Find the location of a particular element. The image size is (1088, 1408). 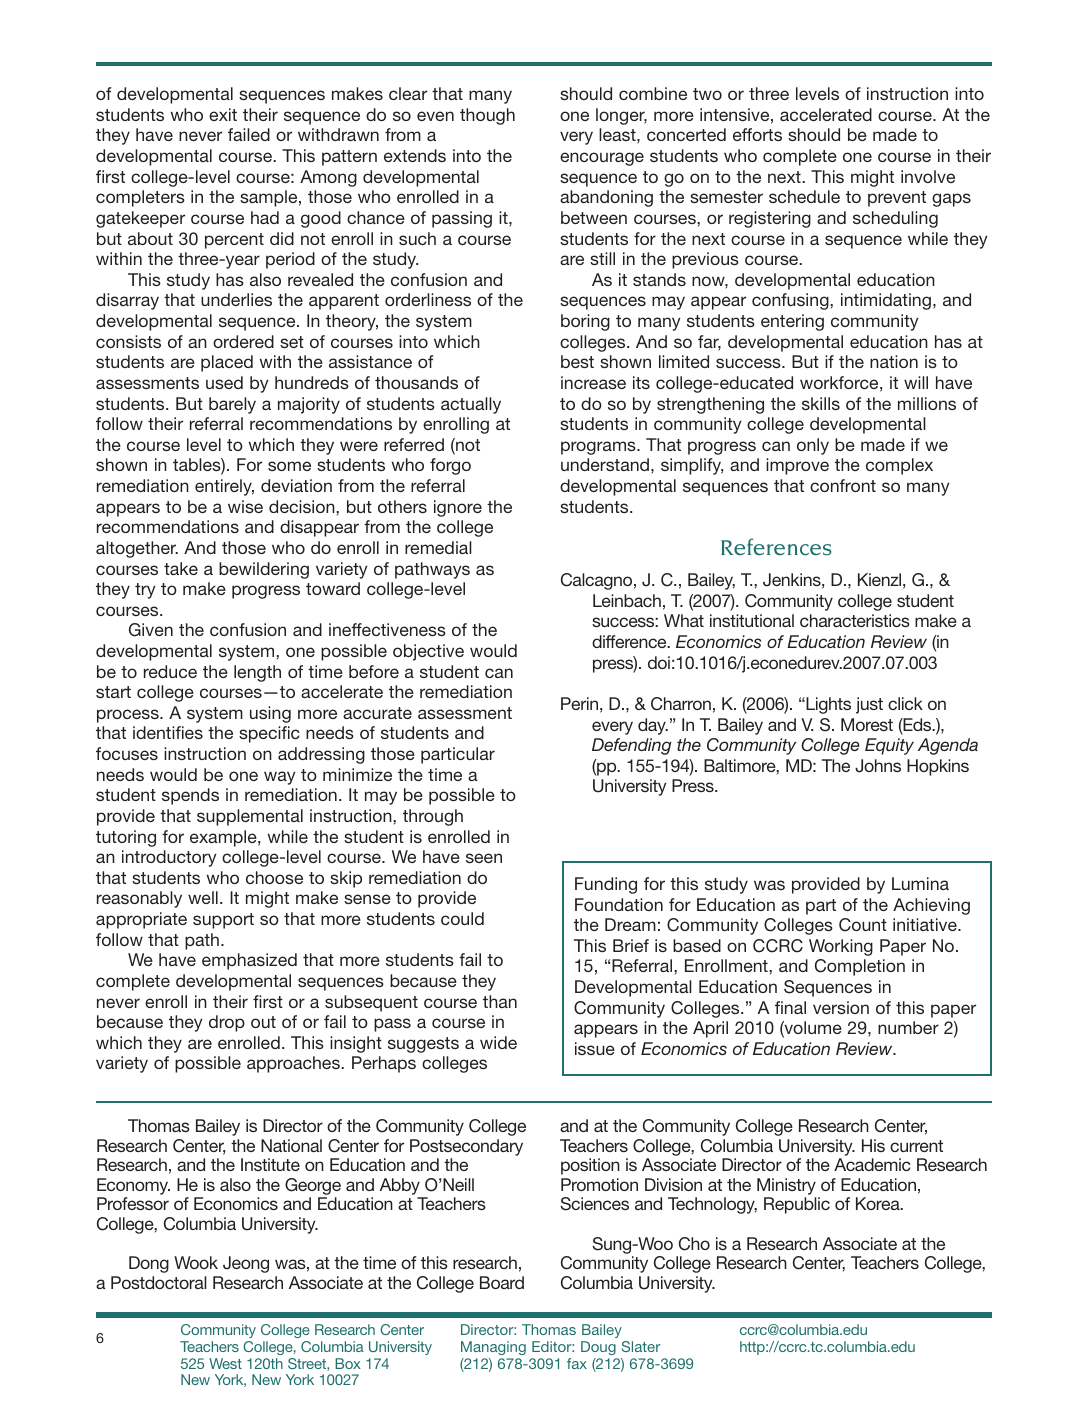

efforts is located at coordinates (757, 134).
